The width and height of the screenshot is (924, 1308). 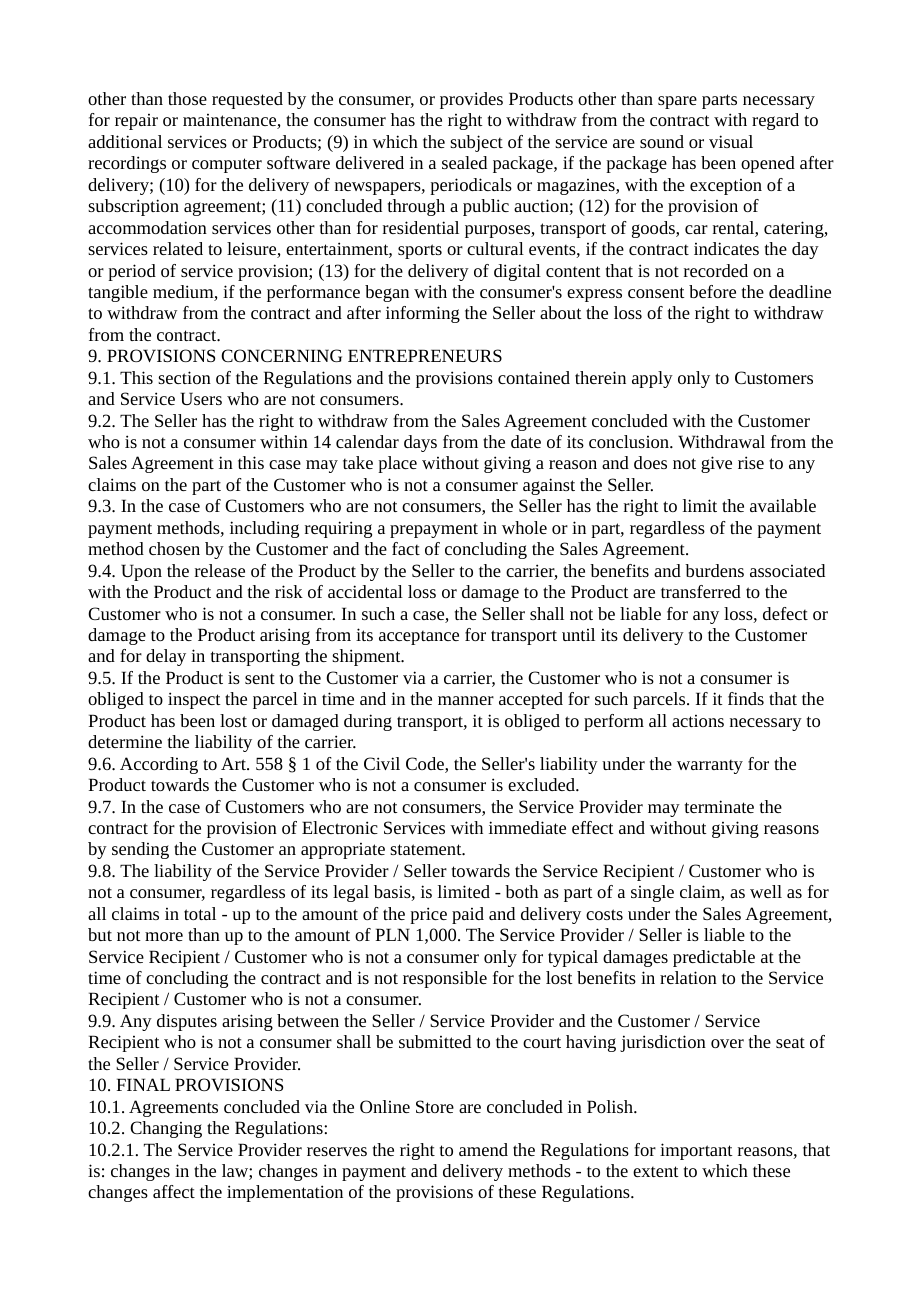 What do you see at coordinates (476, 143) in the screenshot?
I see `subject` at bounding box center [476, 143].
